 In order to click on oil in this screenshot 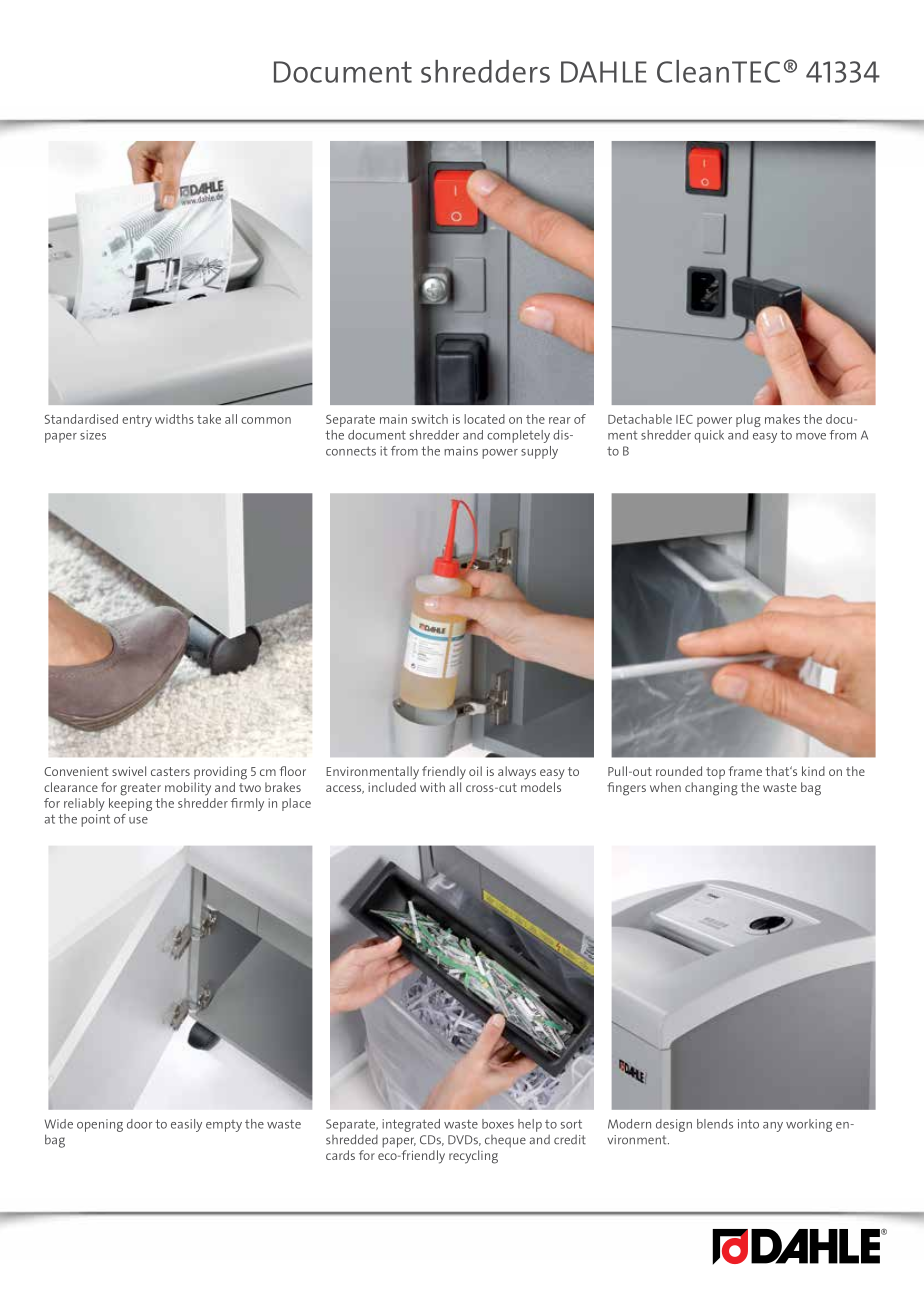, I will do `click(475, 771)`.
